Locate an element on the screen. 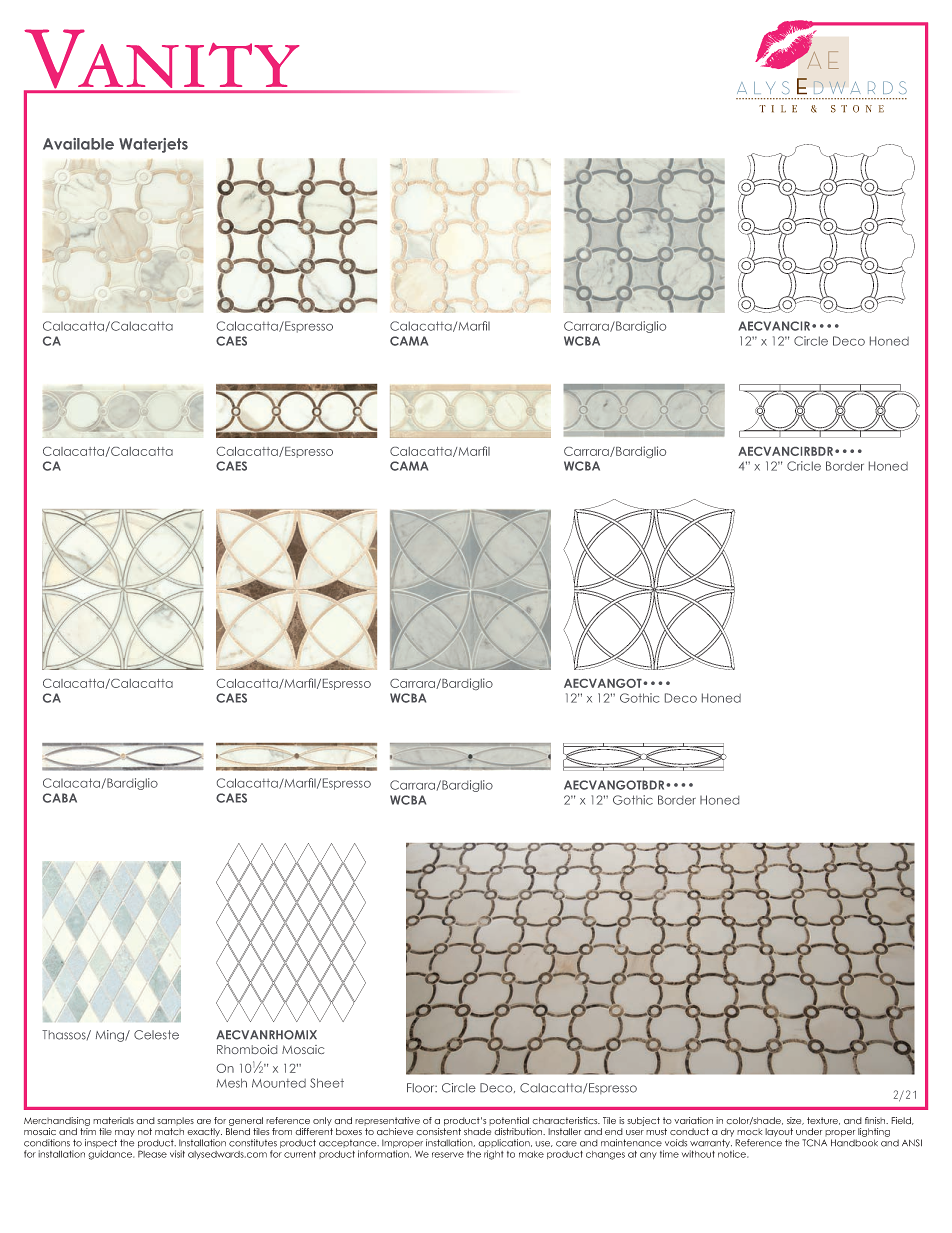 The image size is (952, 1233). Available is located at coordinates (78, 144).
